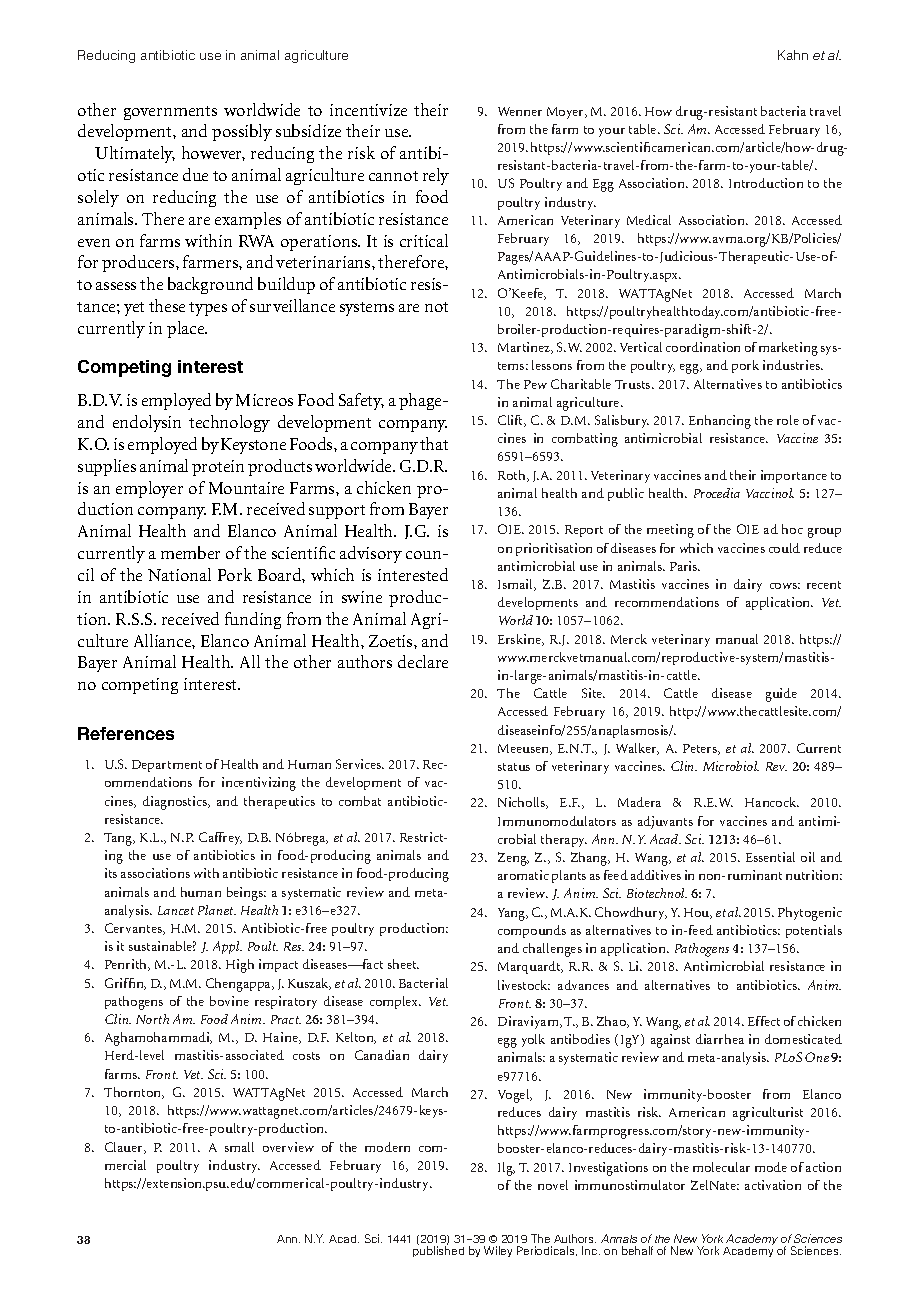 Image resolution: width=921 pixels, height=1316 pixels. Describe the element at coordinates (814, 931) in the image. I see `potentials` at that location.
